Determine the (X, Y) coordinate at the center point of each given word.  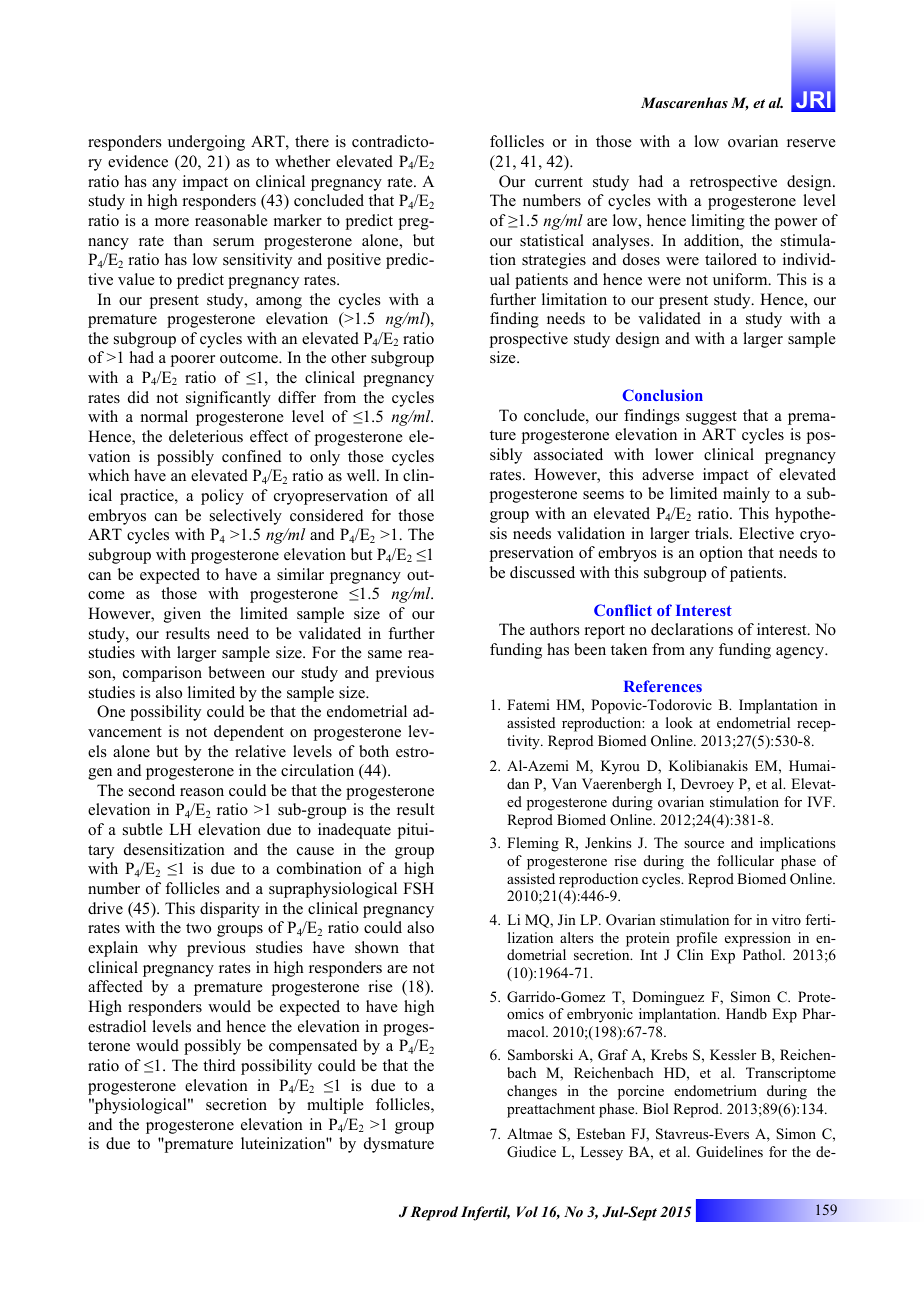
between (236, 672)
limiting (718, 222)
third (219, 1065)
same (385, 654)
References (663, 686)
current (559, 182)
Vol (527, 1211)
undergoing (206, 143)
